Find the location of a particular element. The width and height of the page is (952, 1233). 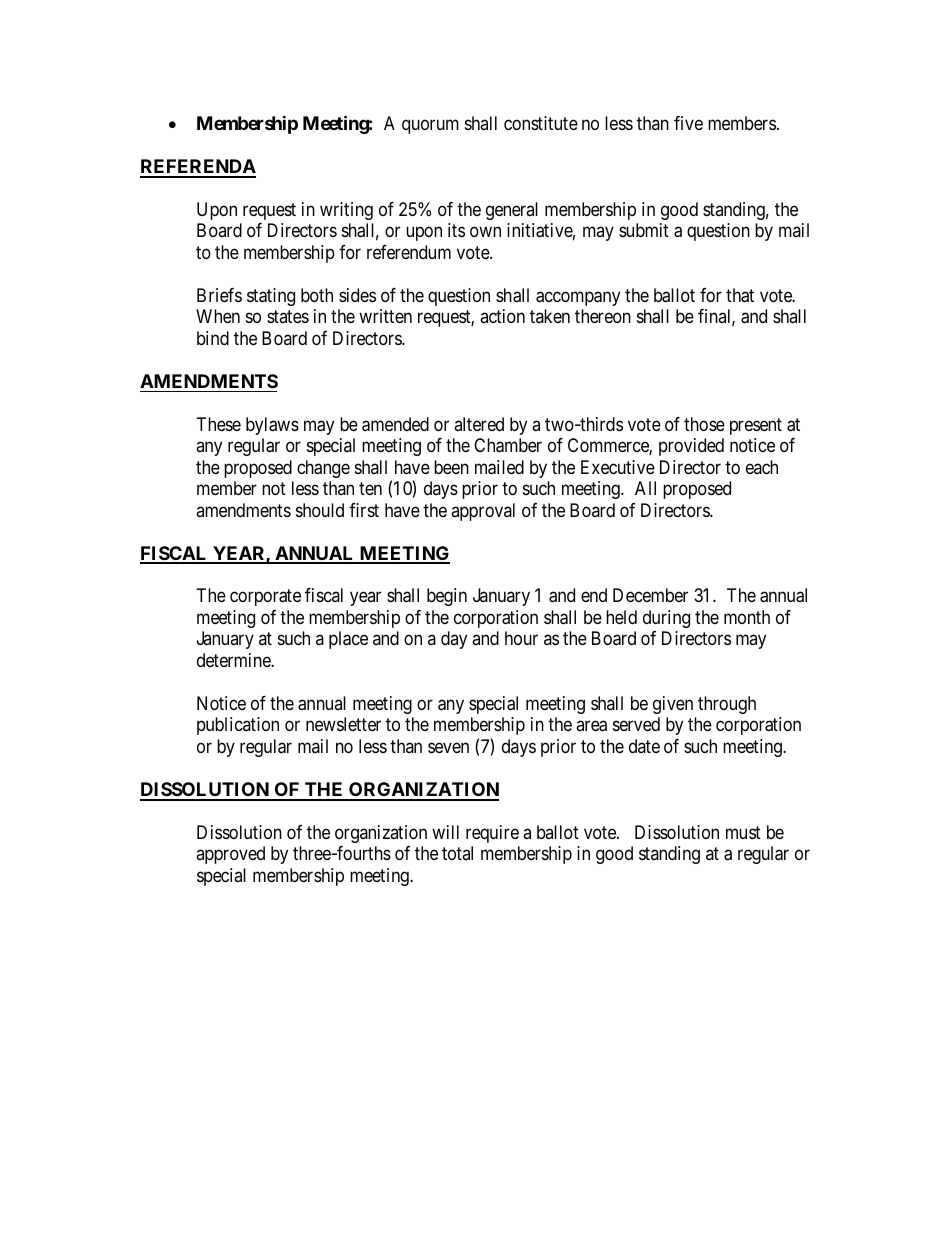

should is located at coordinates (320, 510).
